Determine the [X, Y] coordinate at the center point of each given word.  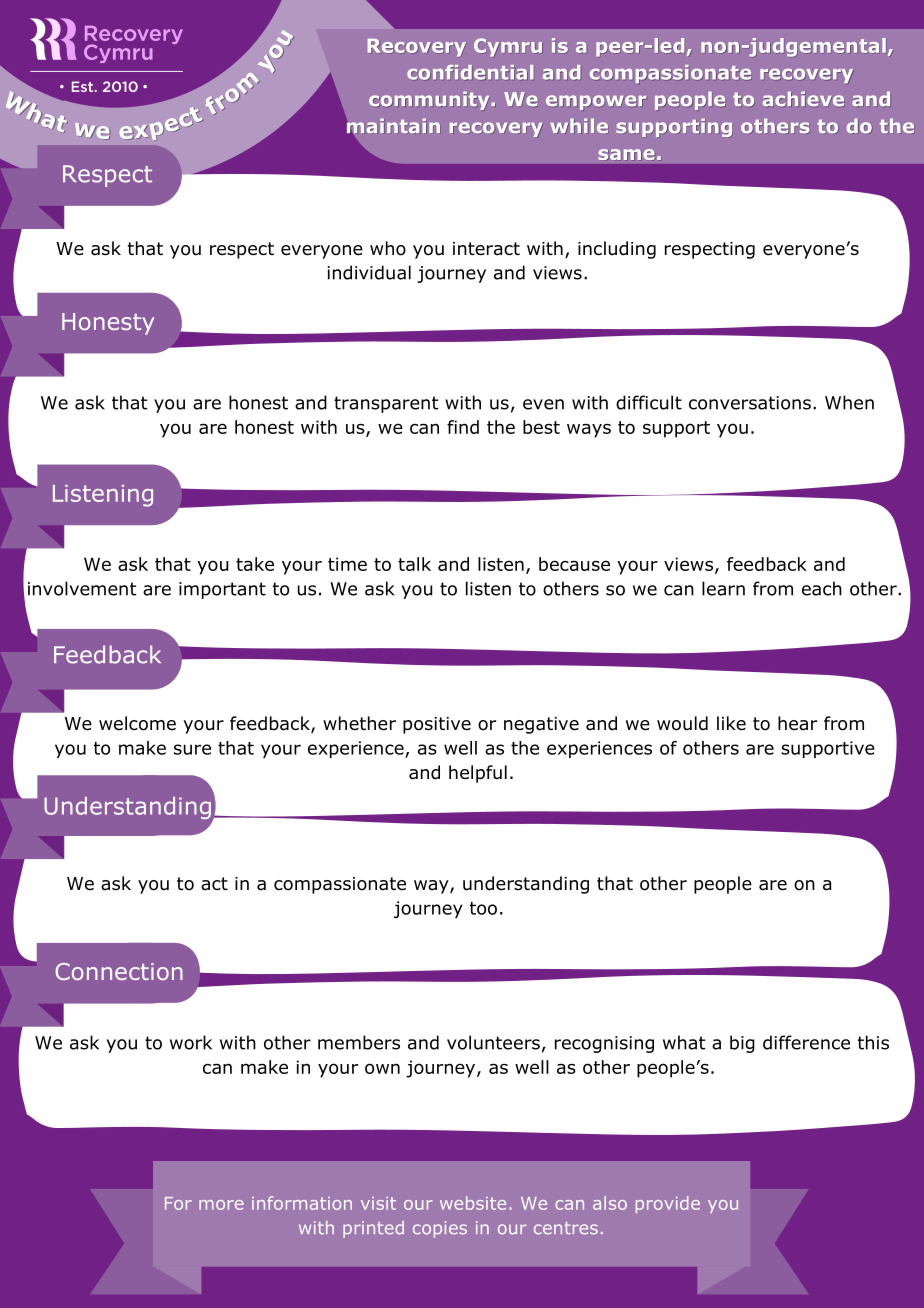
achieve [803, 99]
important [222, 590]
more [221, 1205]
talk [414, 564]
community [430, 100]
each [822, 588]
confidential [470, 72]
